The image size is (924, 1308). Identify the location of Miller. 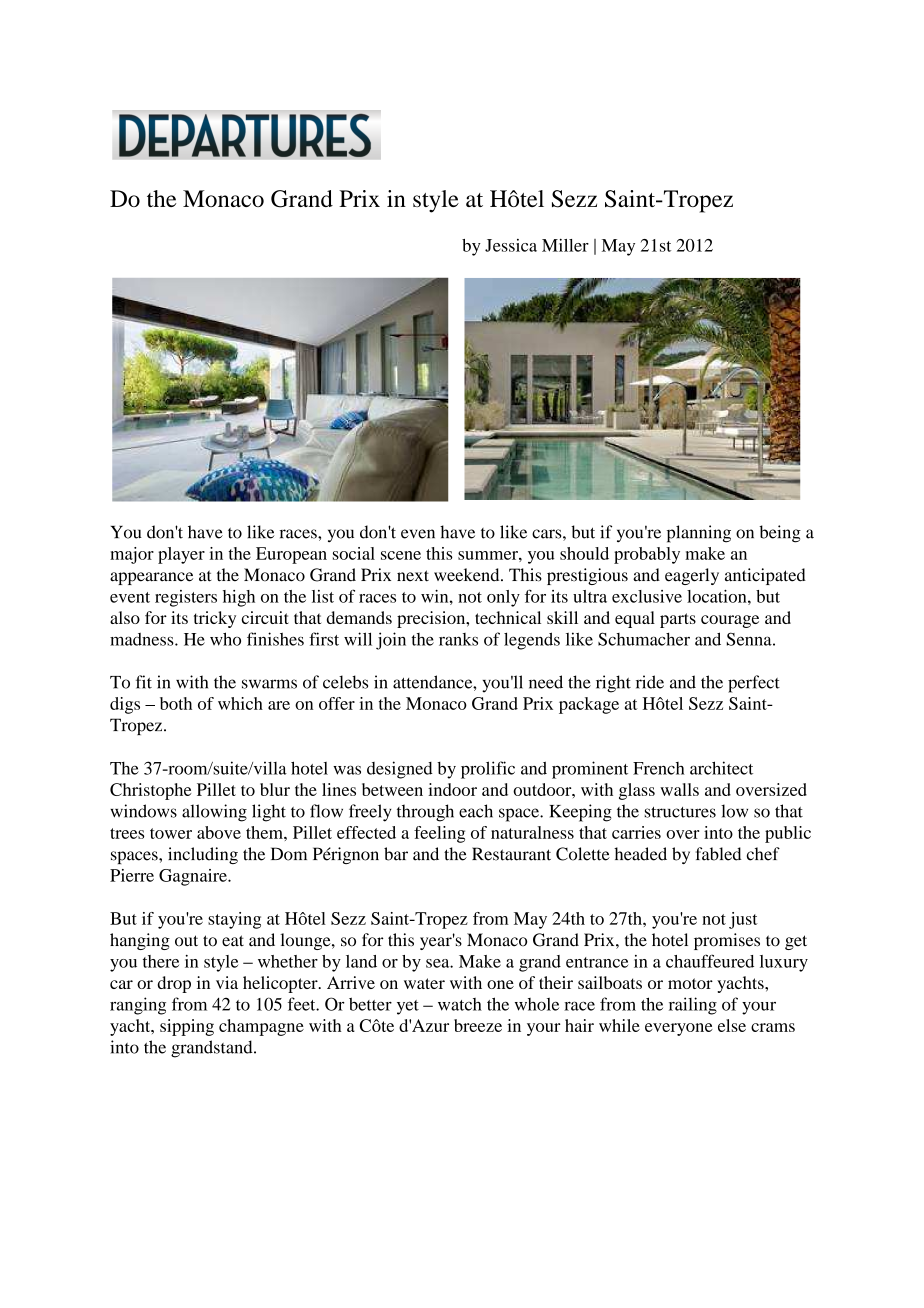
(565, 245).
